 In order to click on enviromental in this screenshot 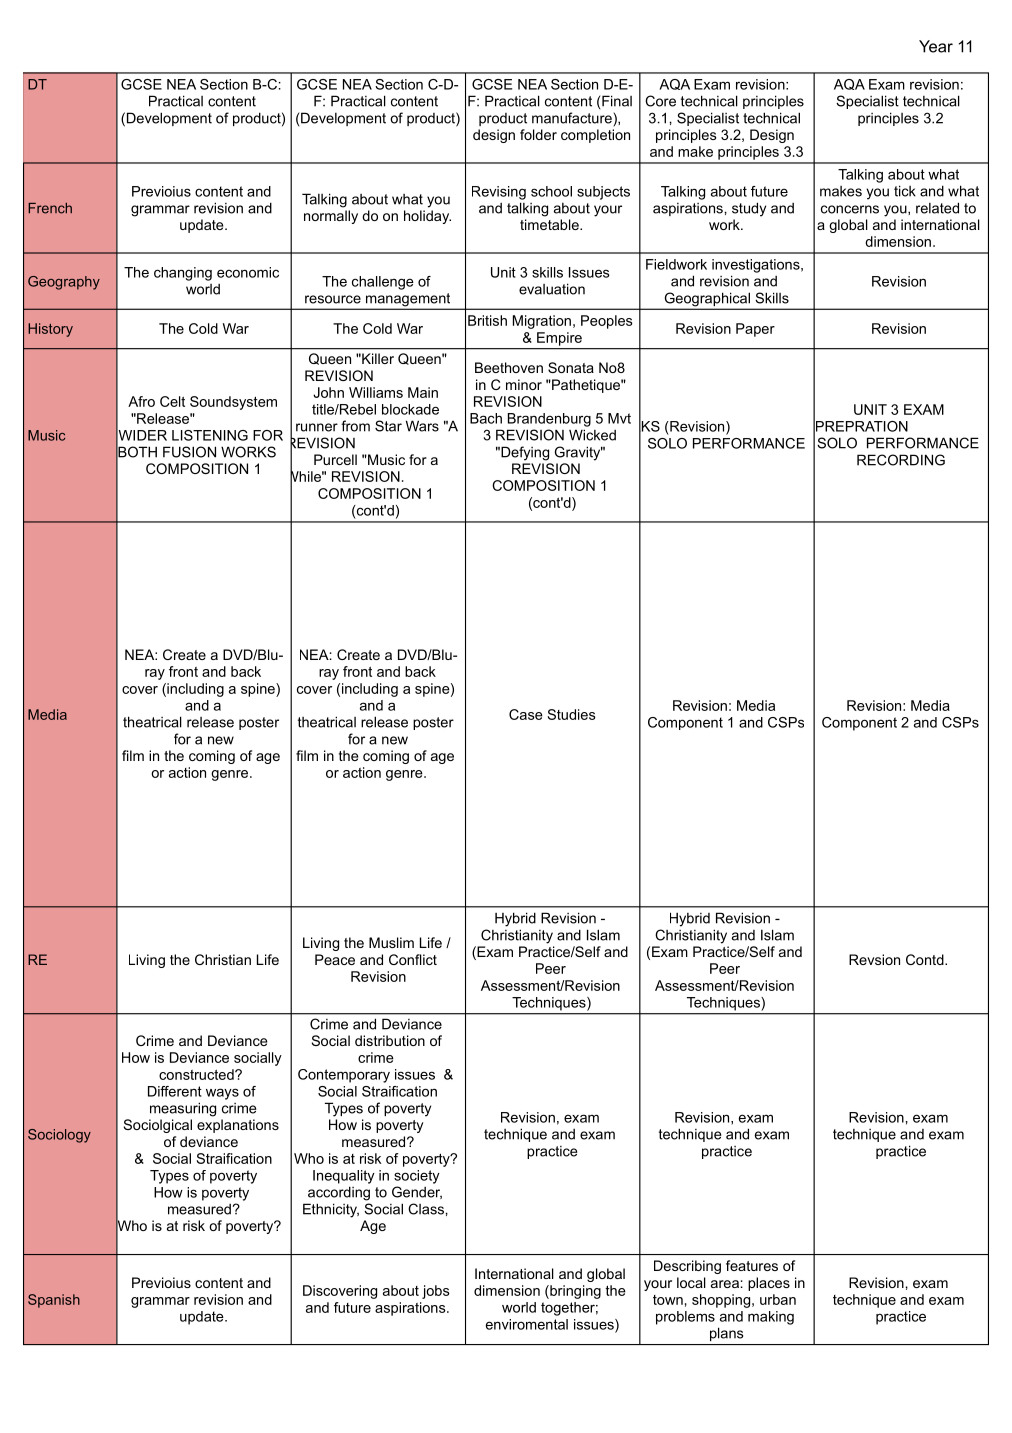, I will do `click(527, 1324)`.
